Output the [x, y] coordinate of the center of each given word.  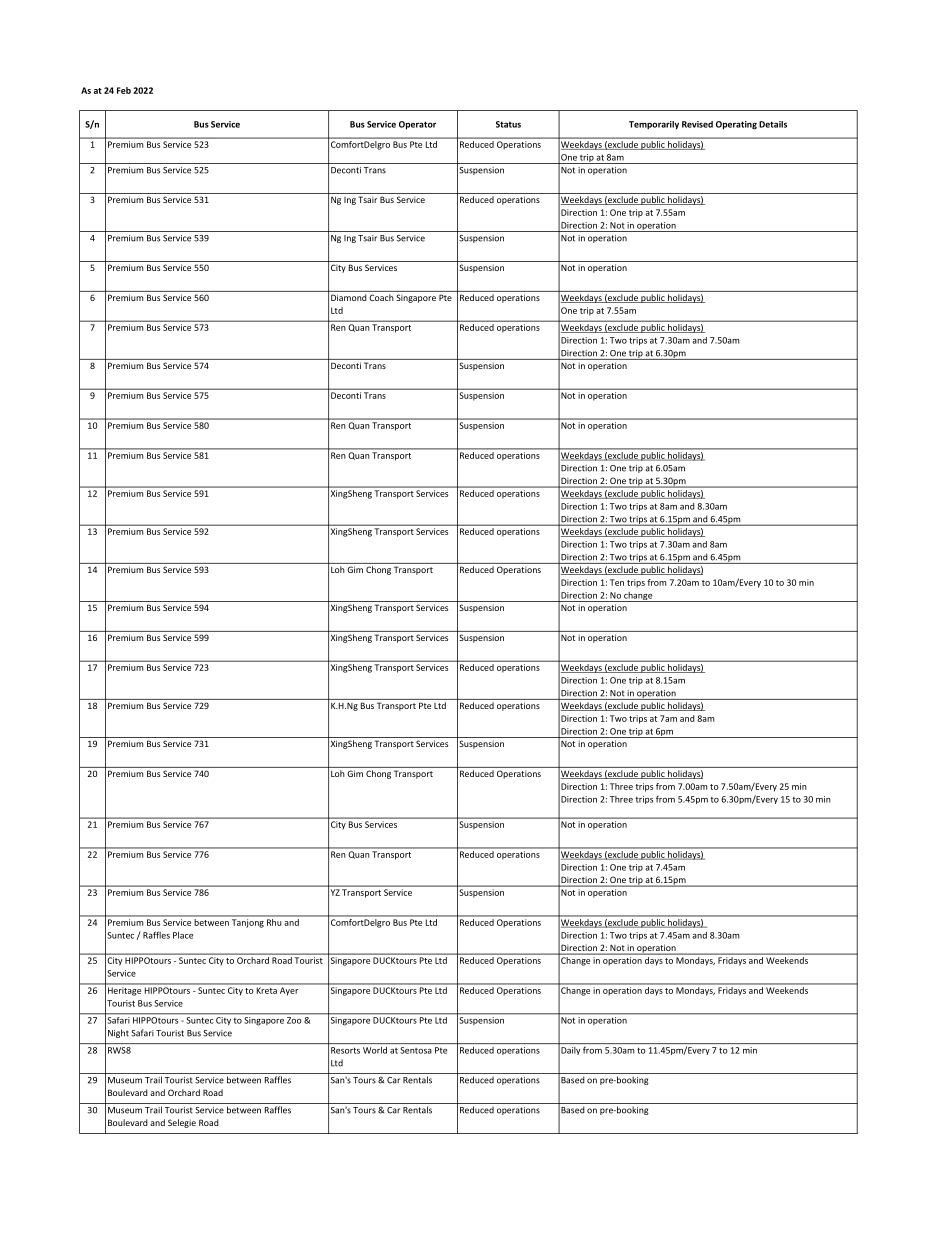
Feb [124, 90]
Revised [697, 124]
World [375, 1050]
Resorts [345, 1050]
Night [118, 1033]
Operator [417, 125]
